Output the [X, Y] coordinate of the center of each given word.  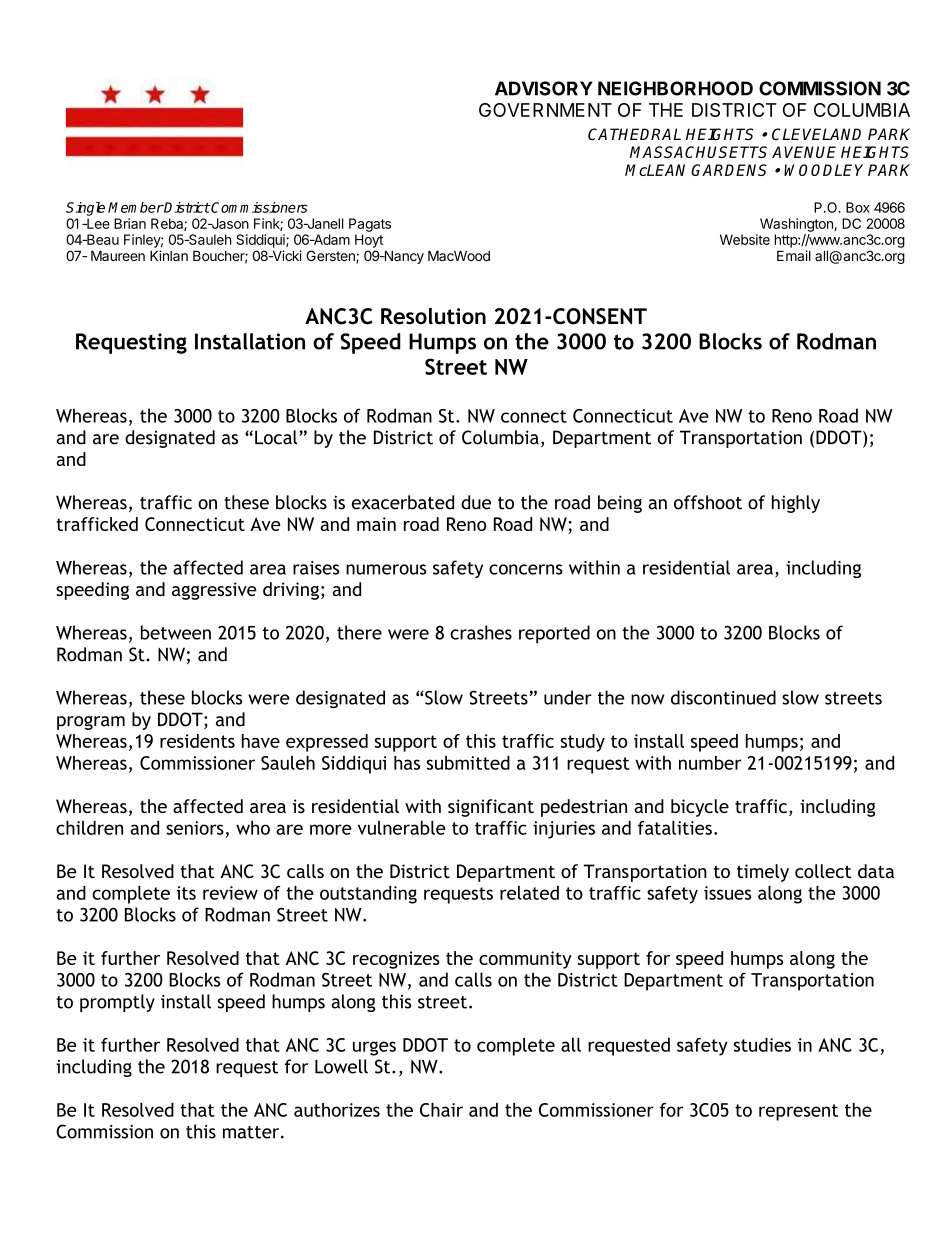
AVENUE [804, 152]
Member [136, 207]
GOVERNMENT [545, 110]
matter [252, 1132]
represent [798, 1112]
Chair [441, 1110]
